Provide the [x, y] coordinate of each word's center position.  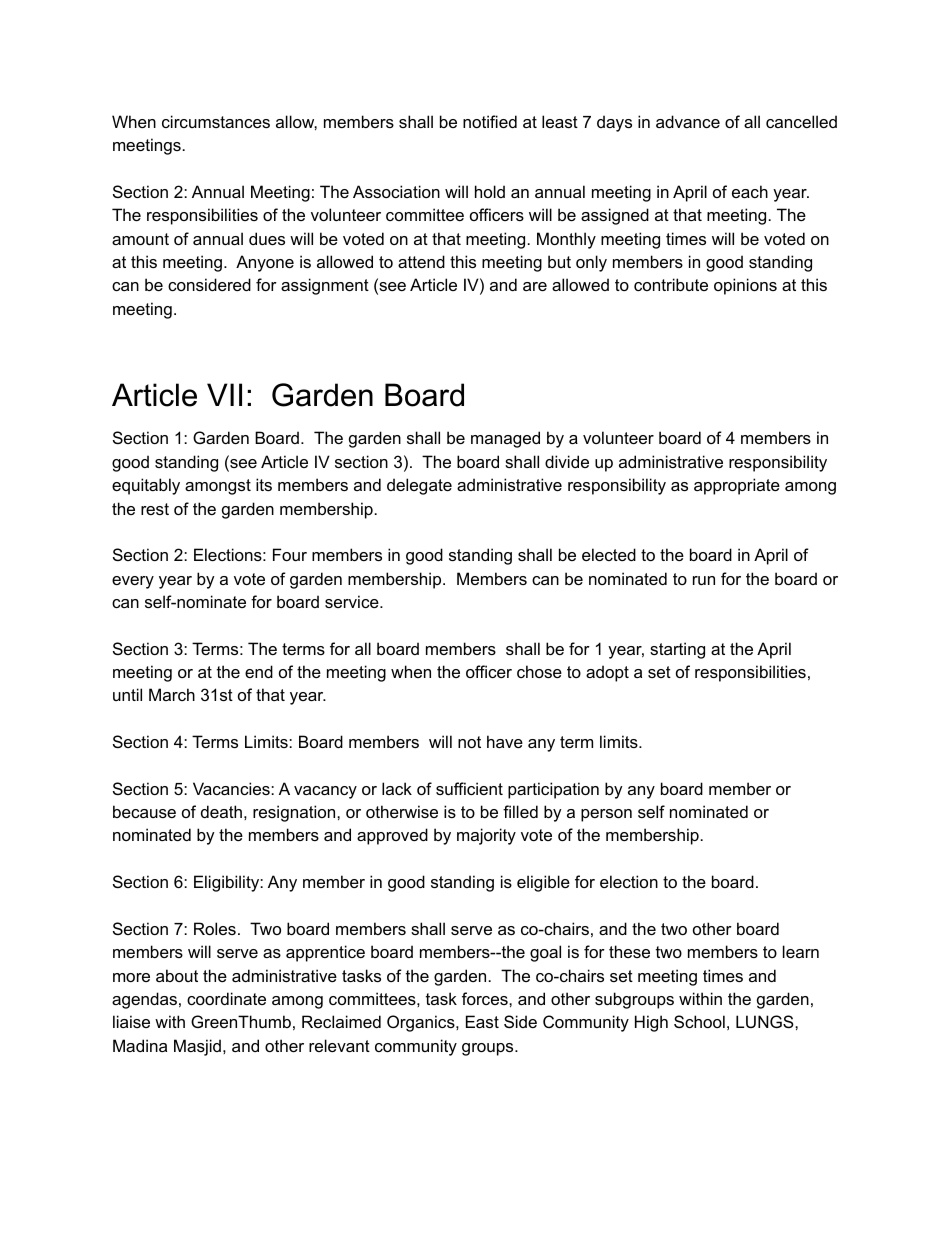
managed [505, 439]
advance [688, 121]
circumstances [216, 121]
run [704, 580]
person [606, 815]
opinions [745, 286]
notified [490, 121]
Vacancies [232, 788]
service [353, 601]
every [133, 582]
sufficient [469, 788]
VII [224, 394]
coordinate [226, 998]
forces [486, 998]
